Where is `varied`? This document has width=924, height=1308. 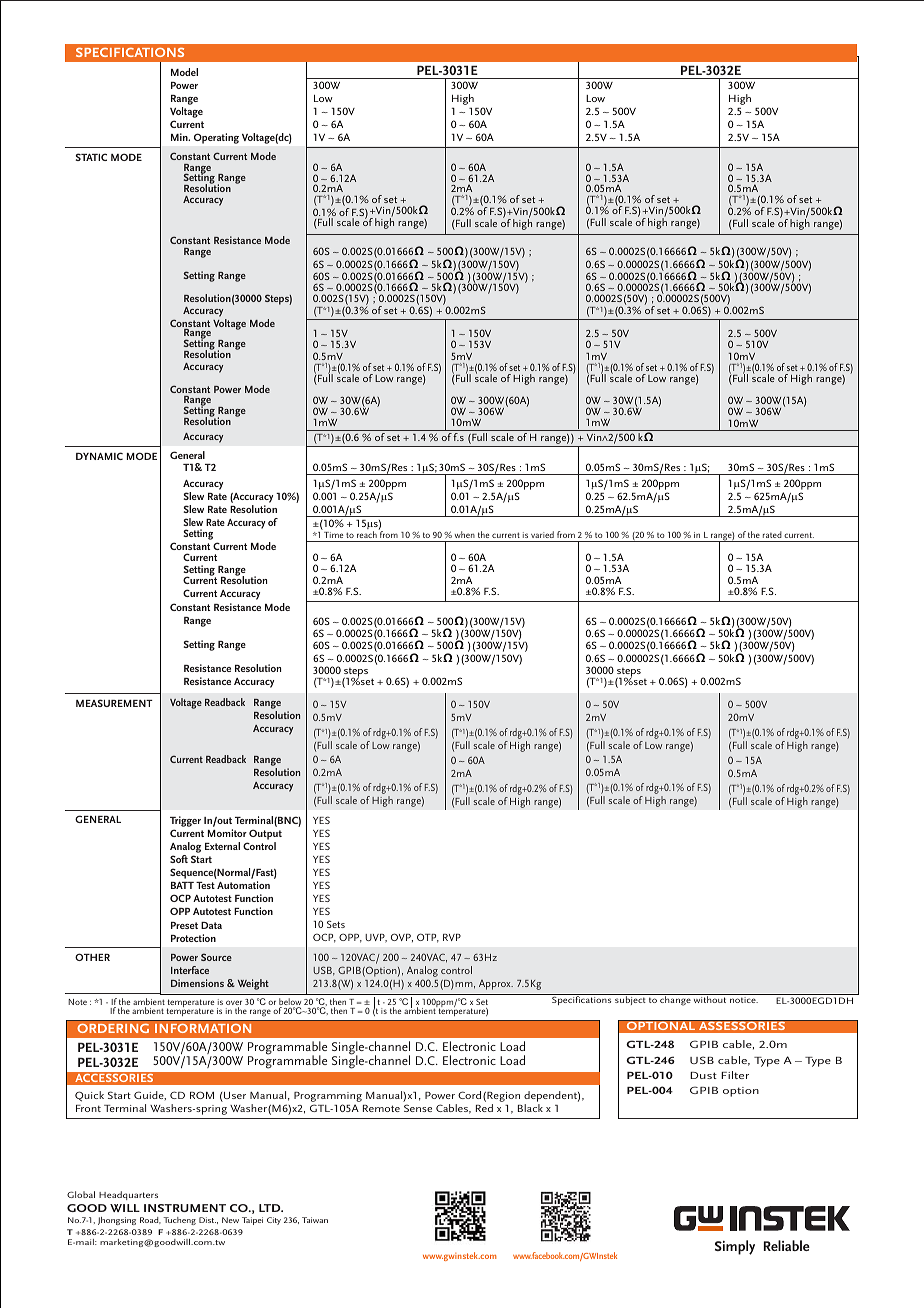
varied is located at coordinates (542, 534).
